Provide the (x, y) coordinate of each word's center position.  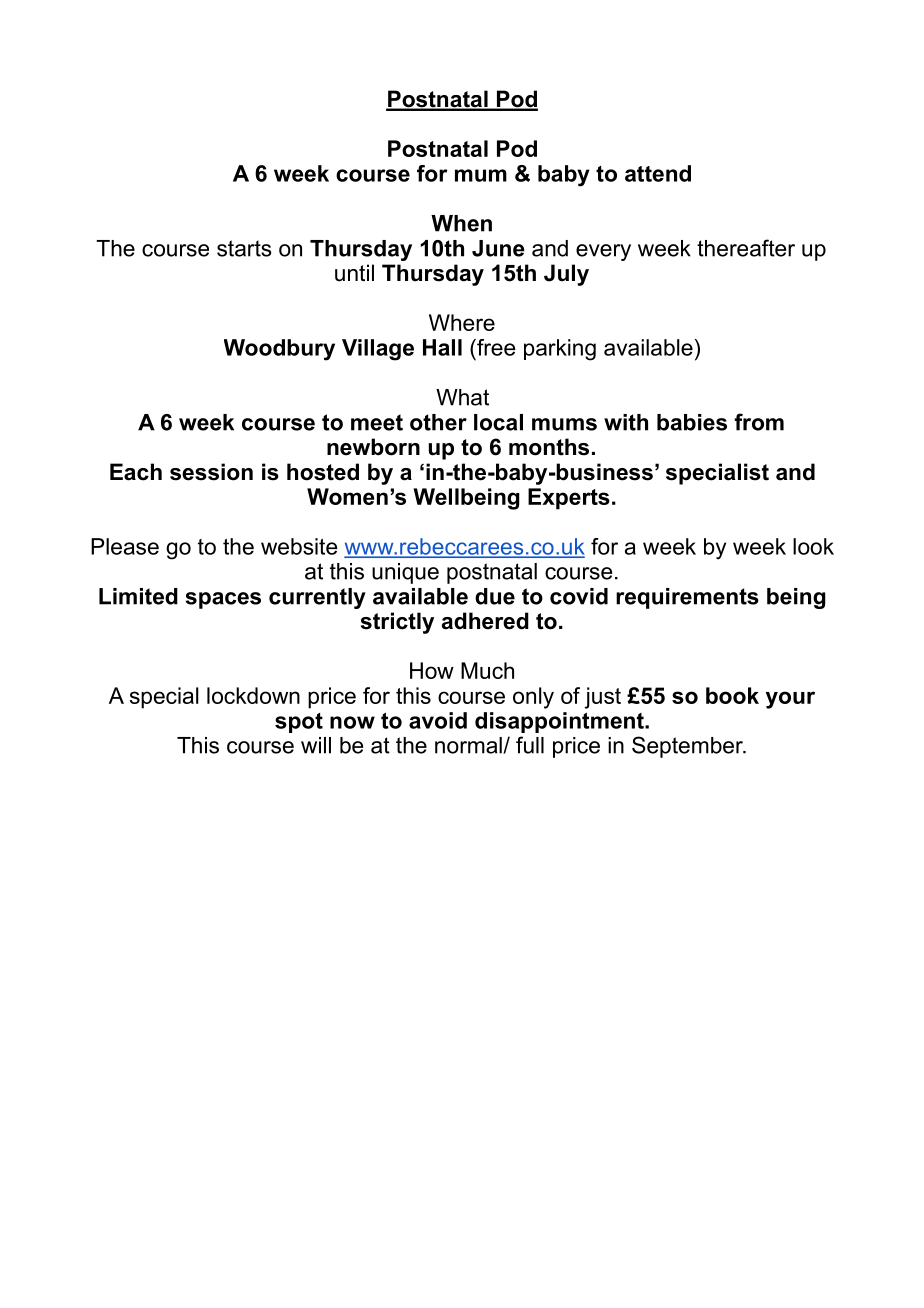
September (688, 747)
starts (244, 248)
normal (469, 745)
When (461, 223)
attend (658, 173)
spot (299, 723)
